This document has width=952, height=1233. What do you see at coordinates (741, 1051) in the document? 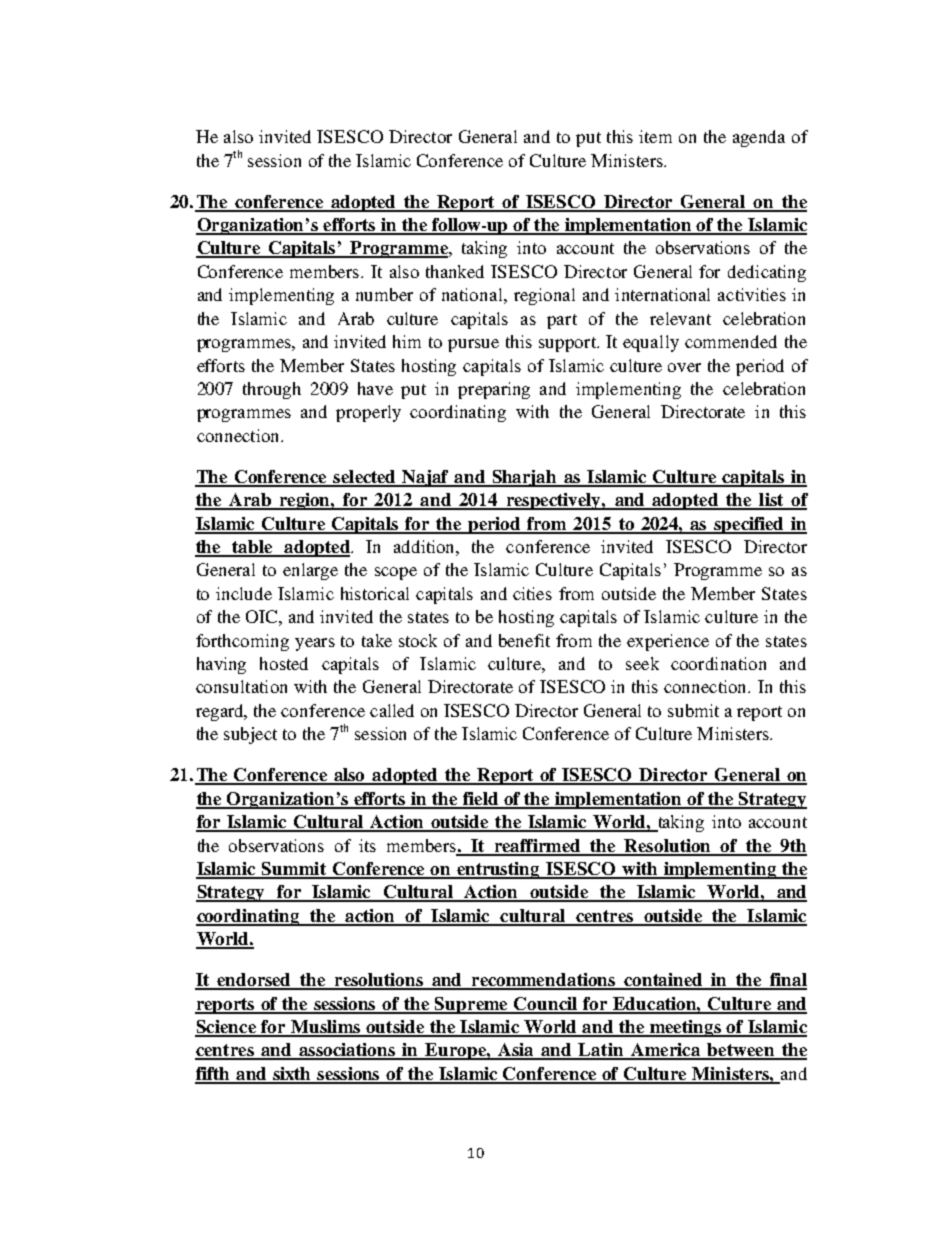
I see `between` at bounding box center [741, 1051].
